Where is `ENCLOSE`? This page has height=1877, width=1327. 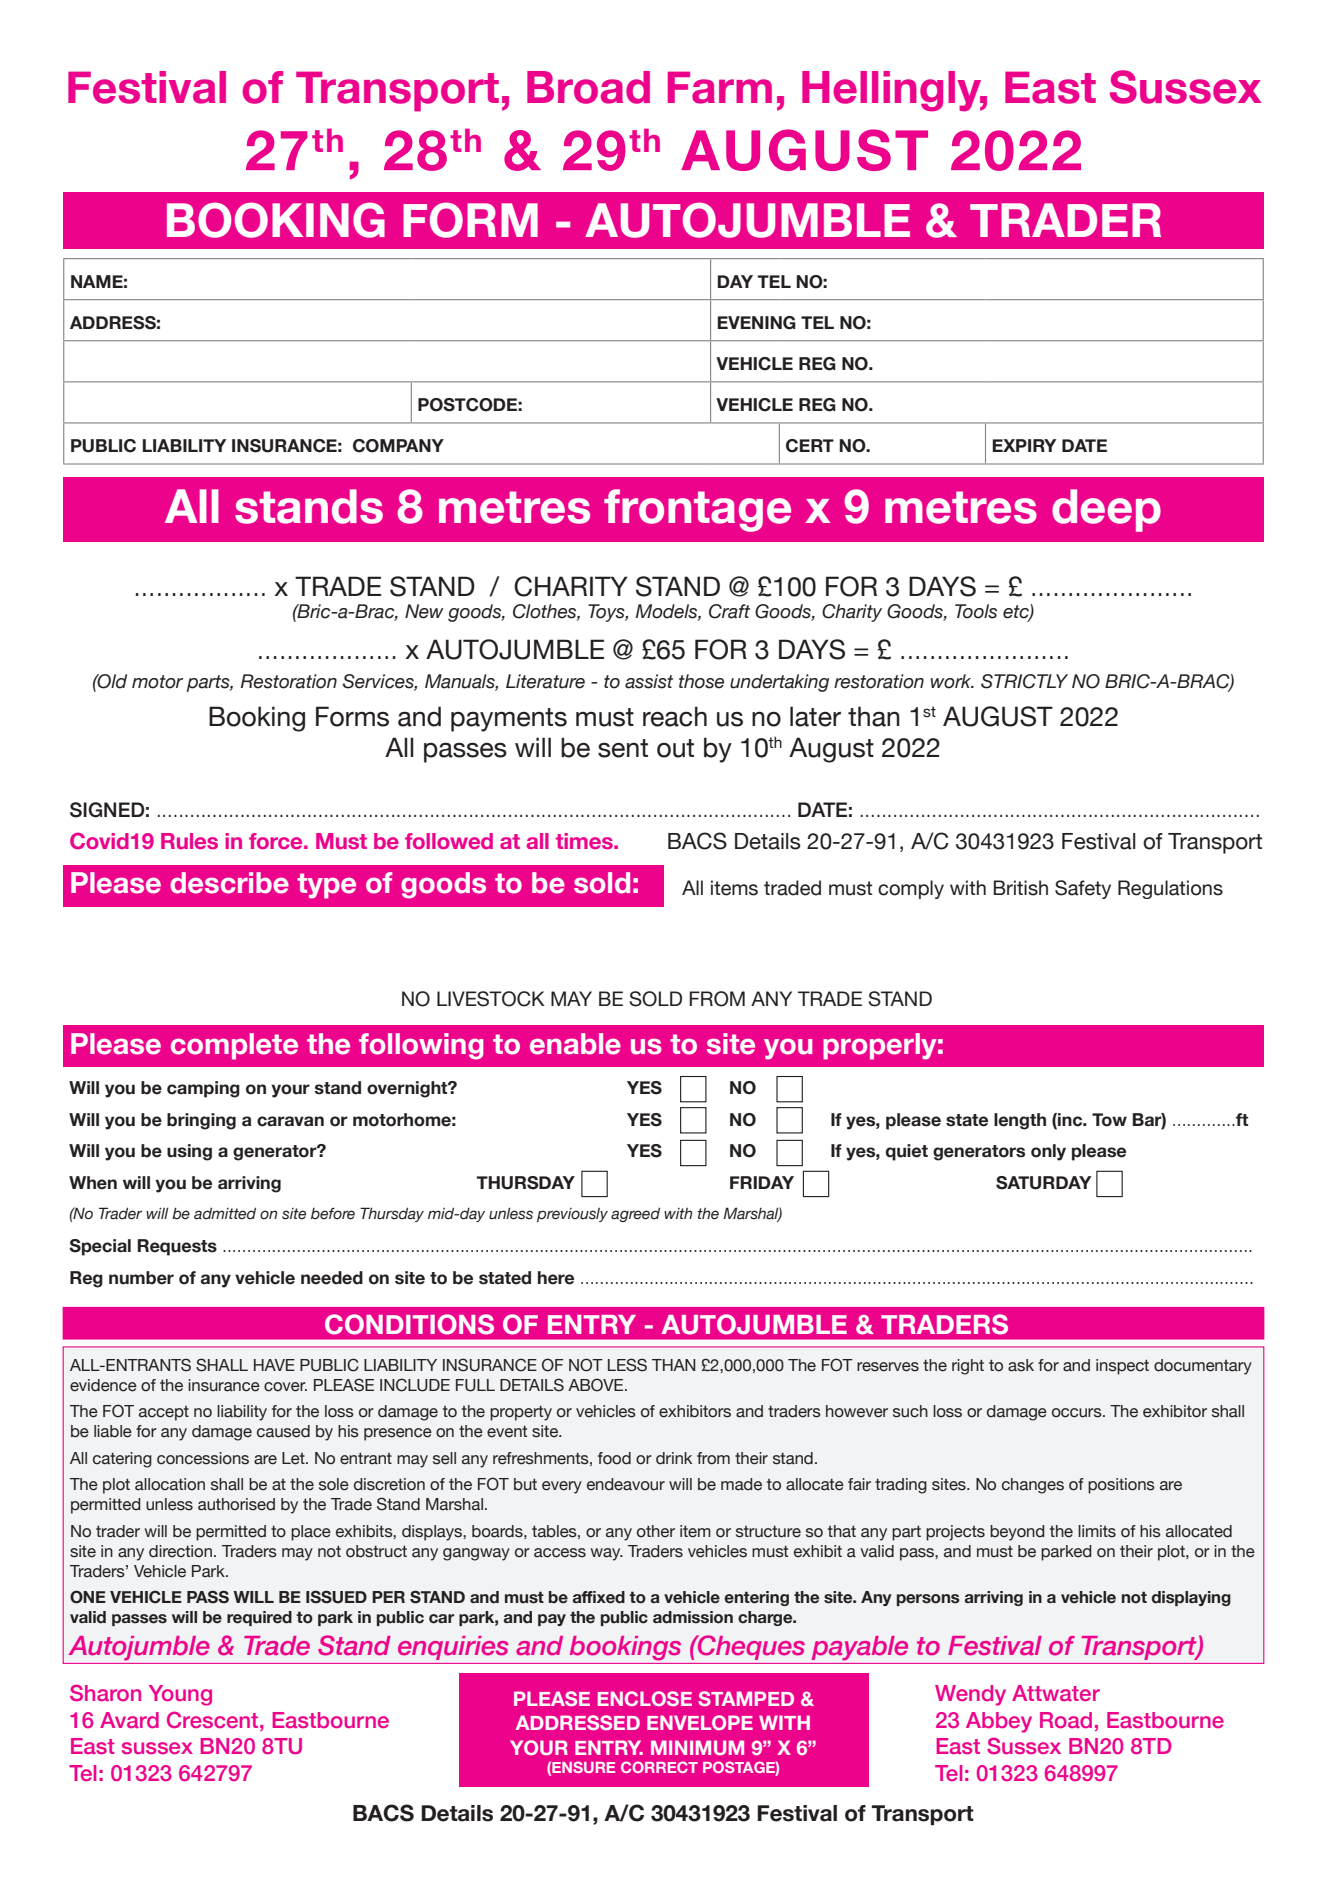 ENCLOSE is located at coordinates (645, 1698).
